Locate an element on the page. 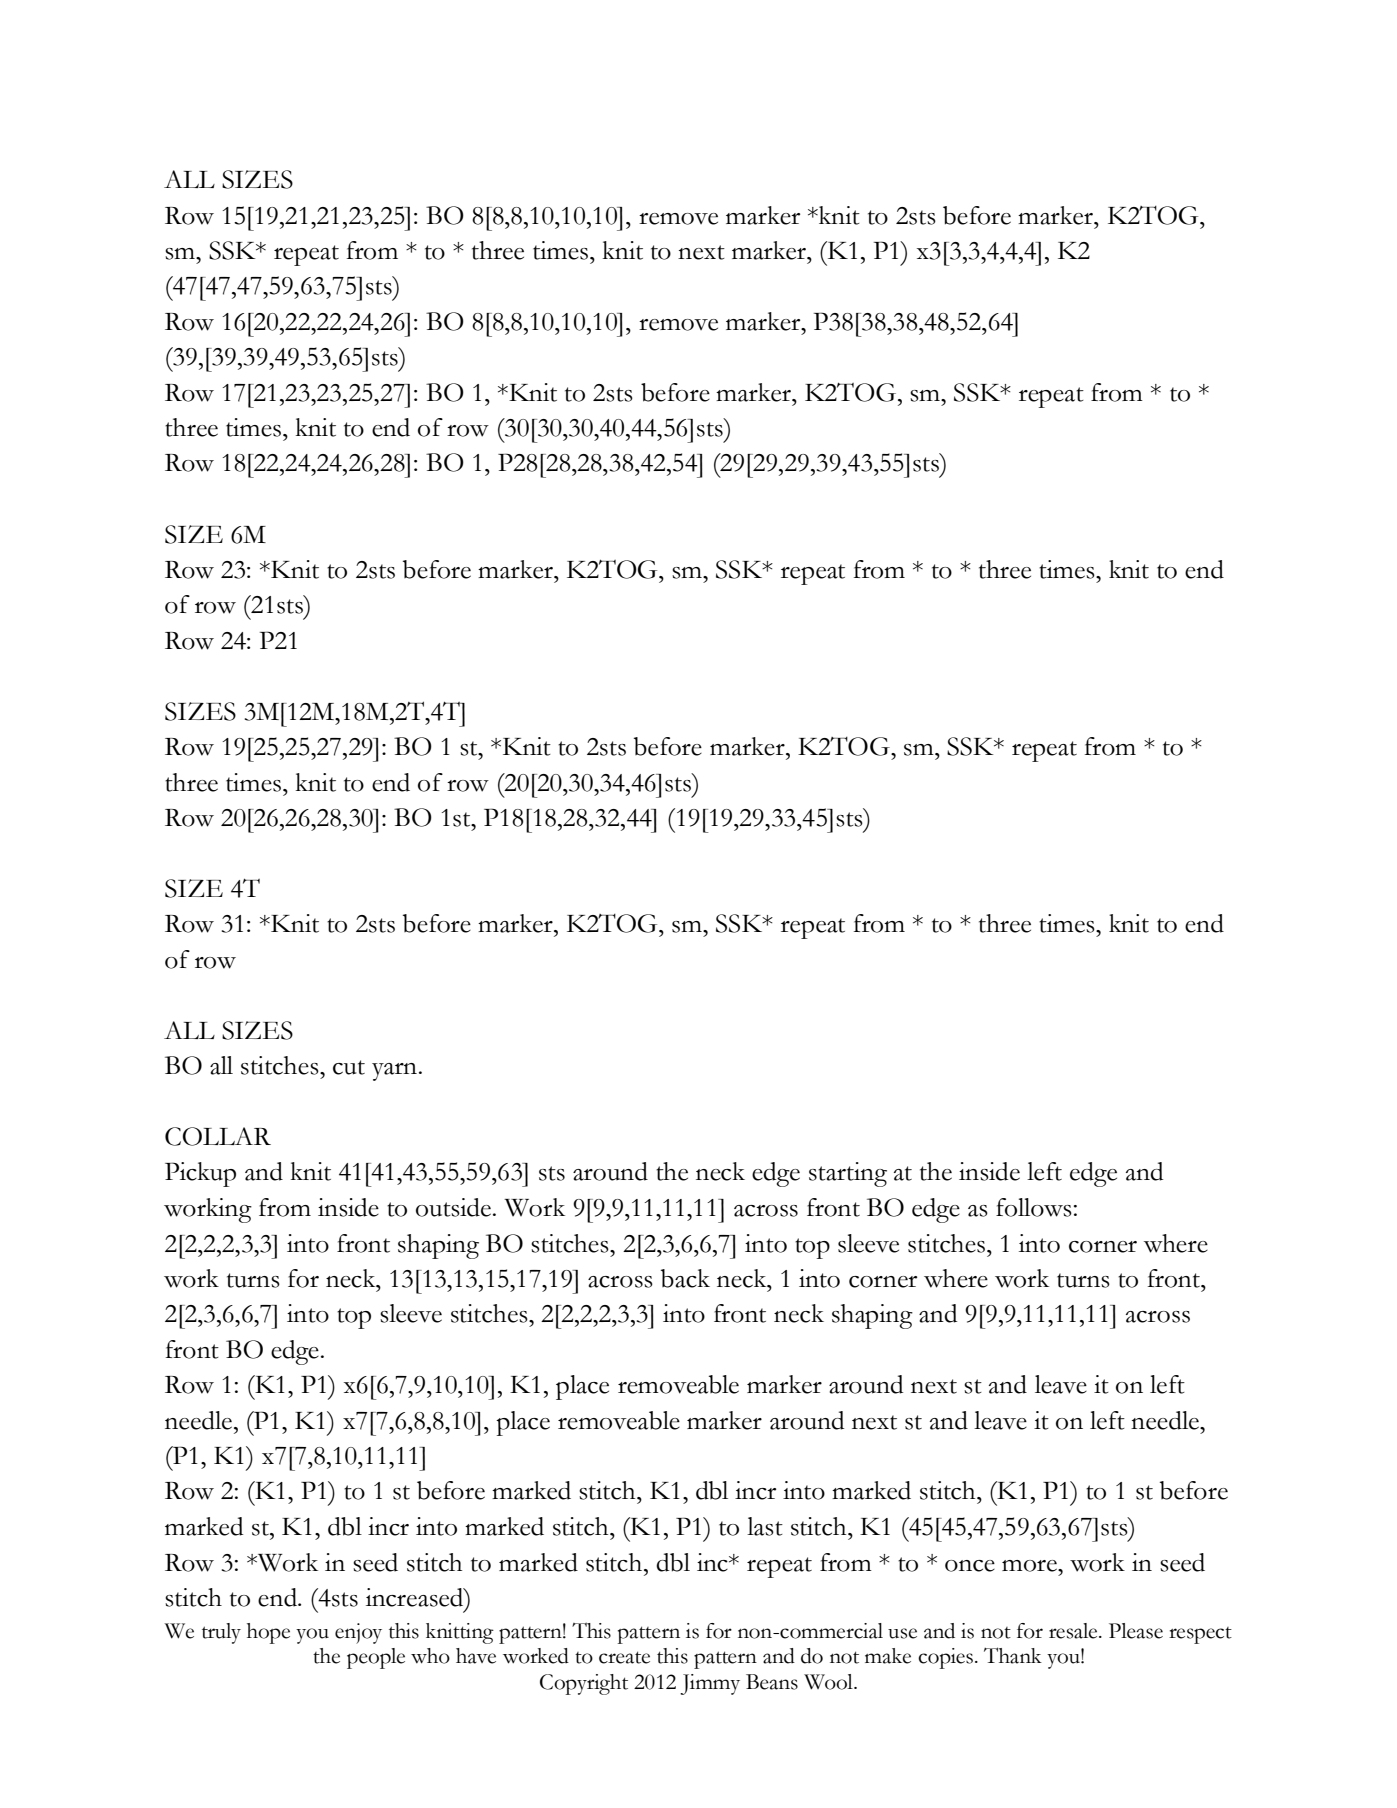 Image resolution: width=1397 pixels, height=1808 pixels. Jimmy is located at coordinates (710, 1684).
